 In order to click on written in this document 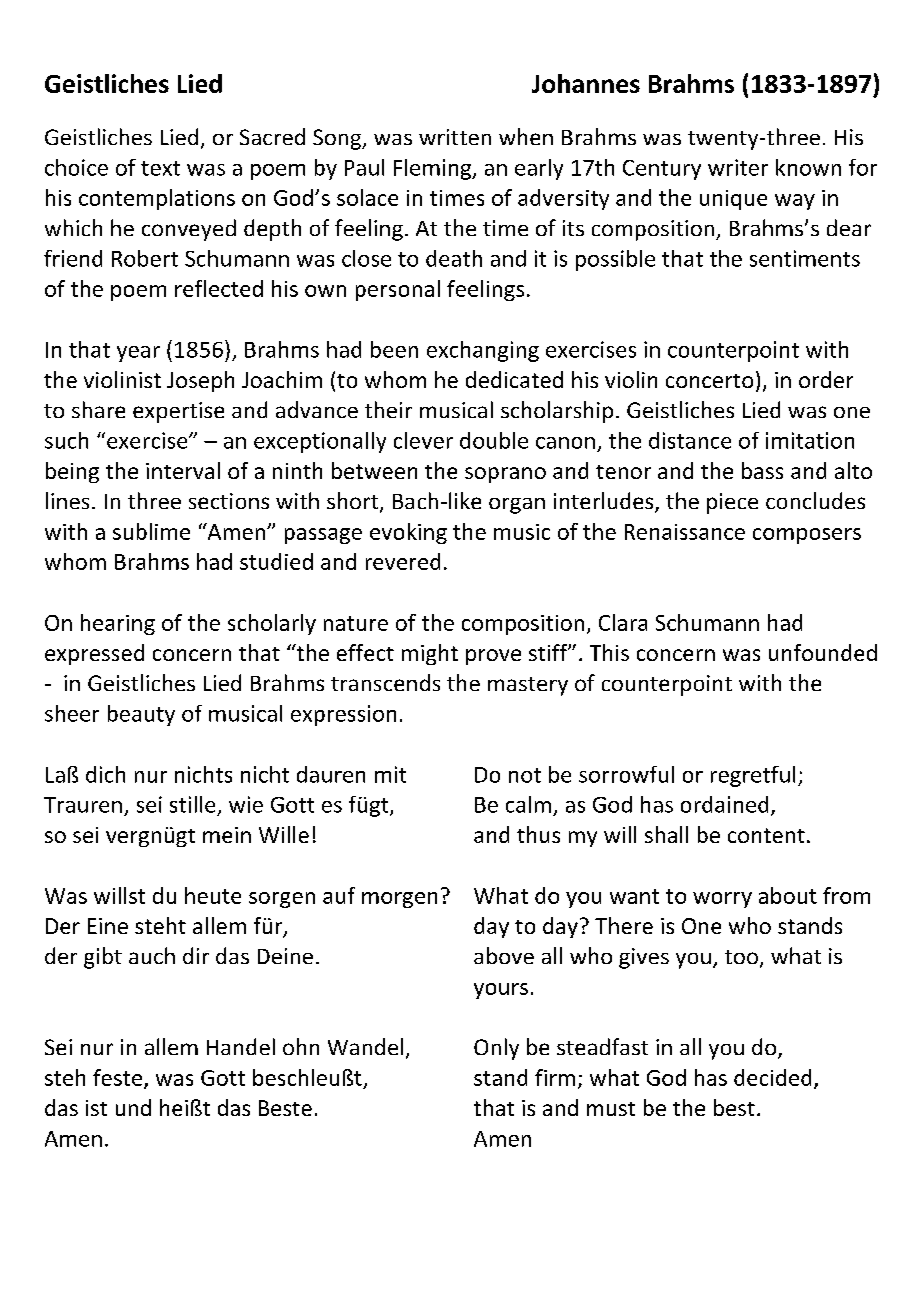, I will do `click(455, 137)`.
